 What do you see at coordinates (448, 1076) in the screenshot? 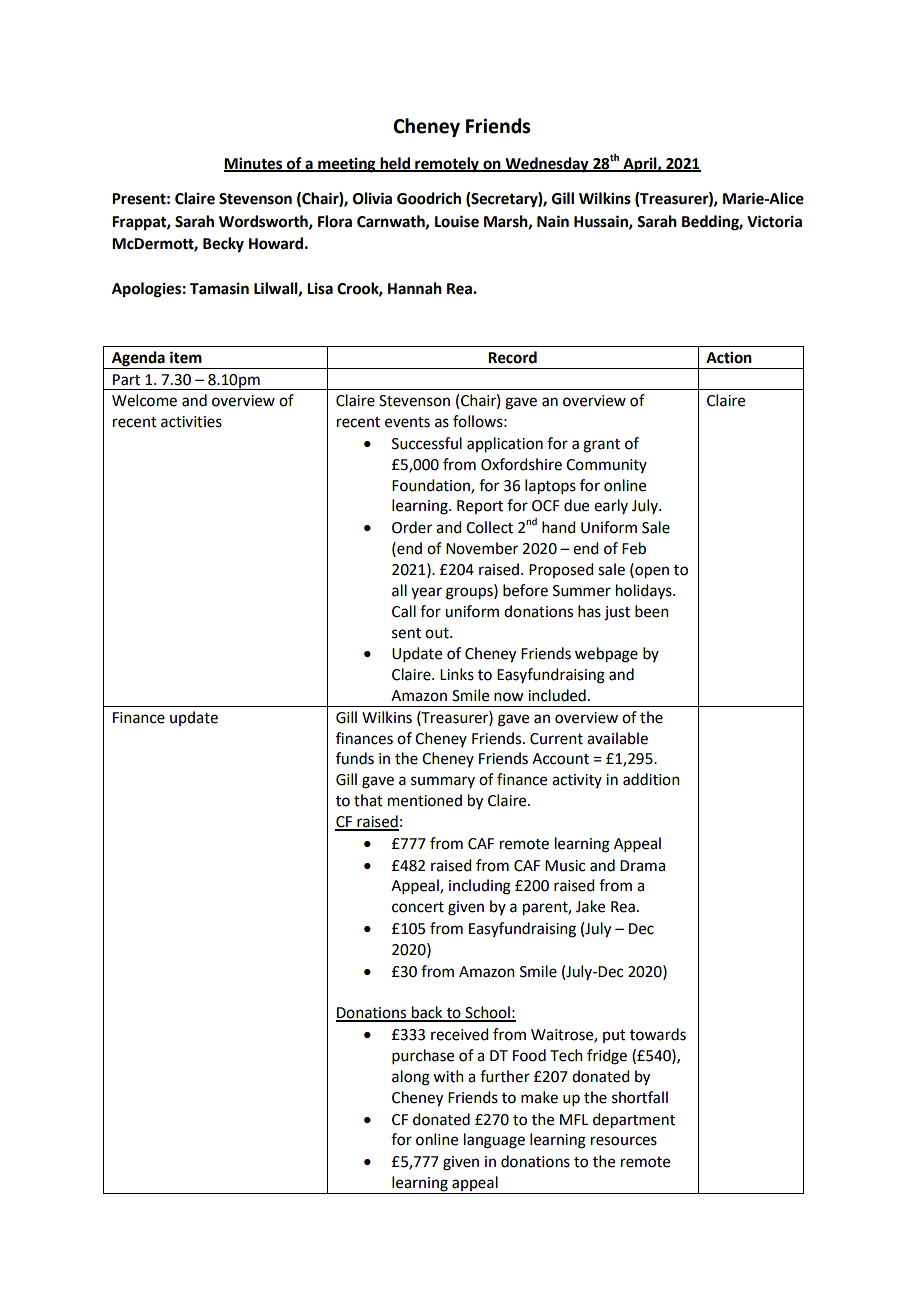
I see `with` at bounding box center [448, 1076].
